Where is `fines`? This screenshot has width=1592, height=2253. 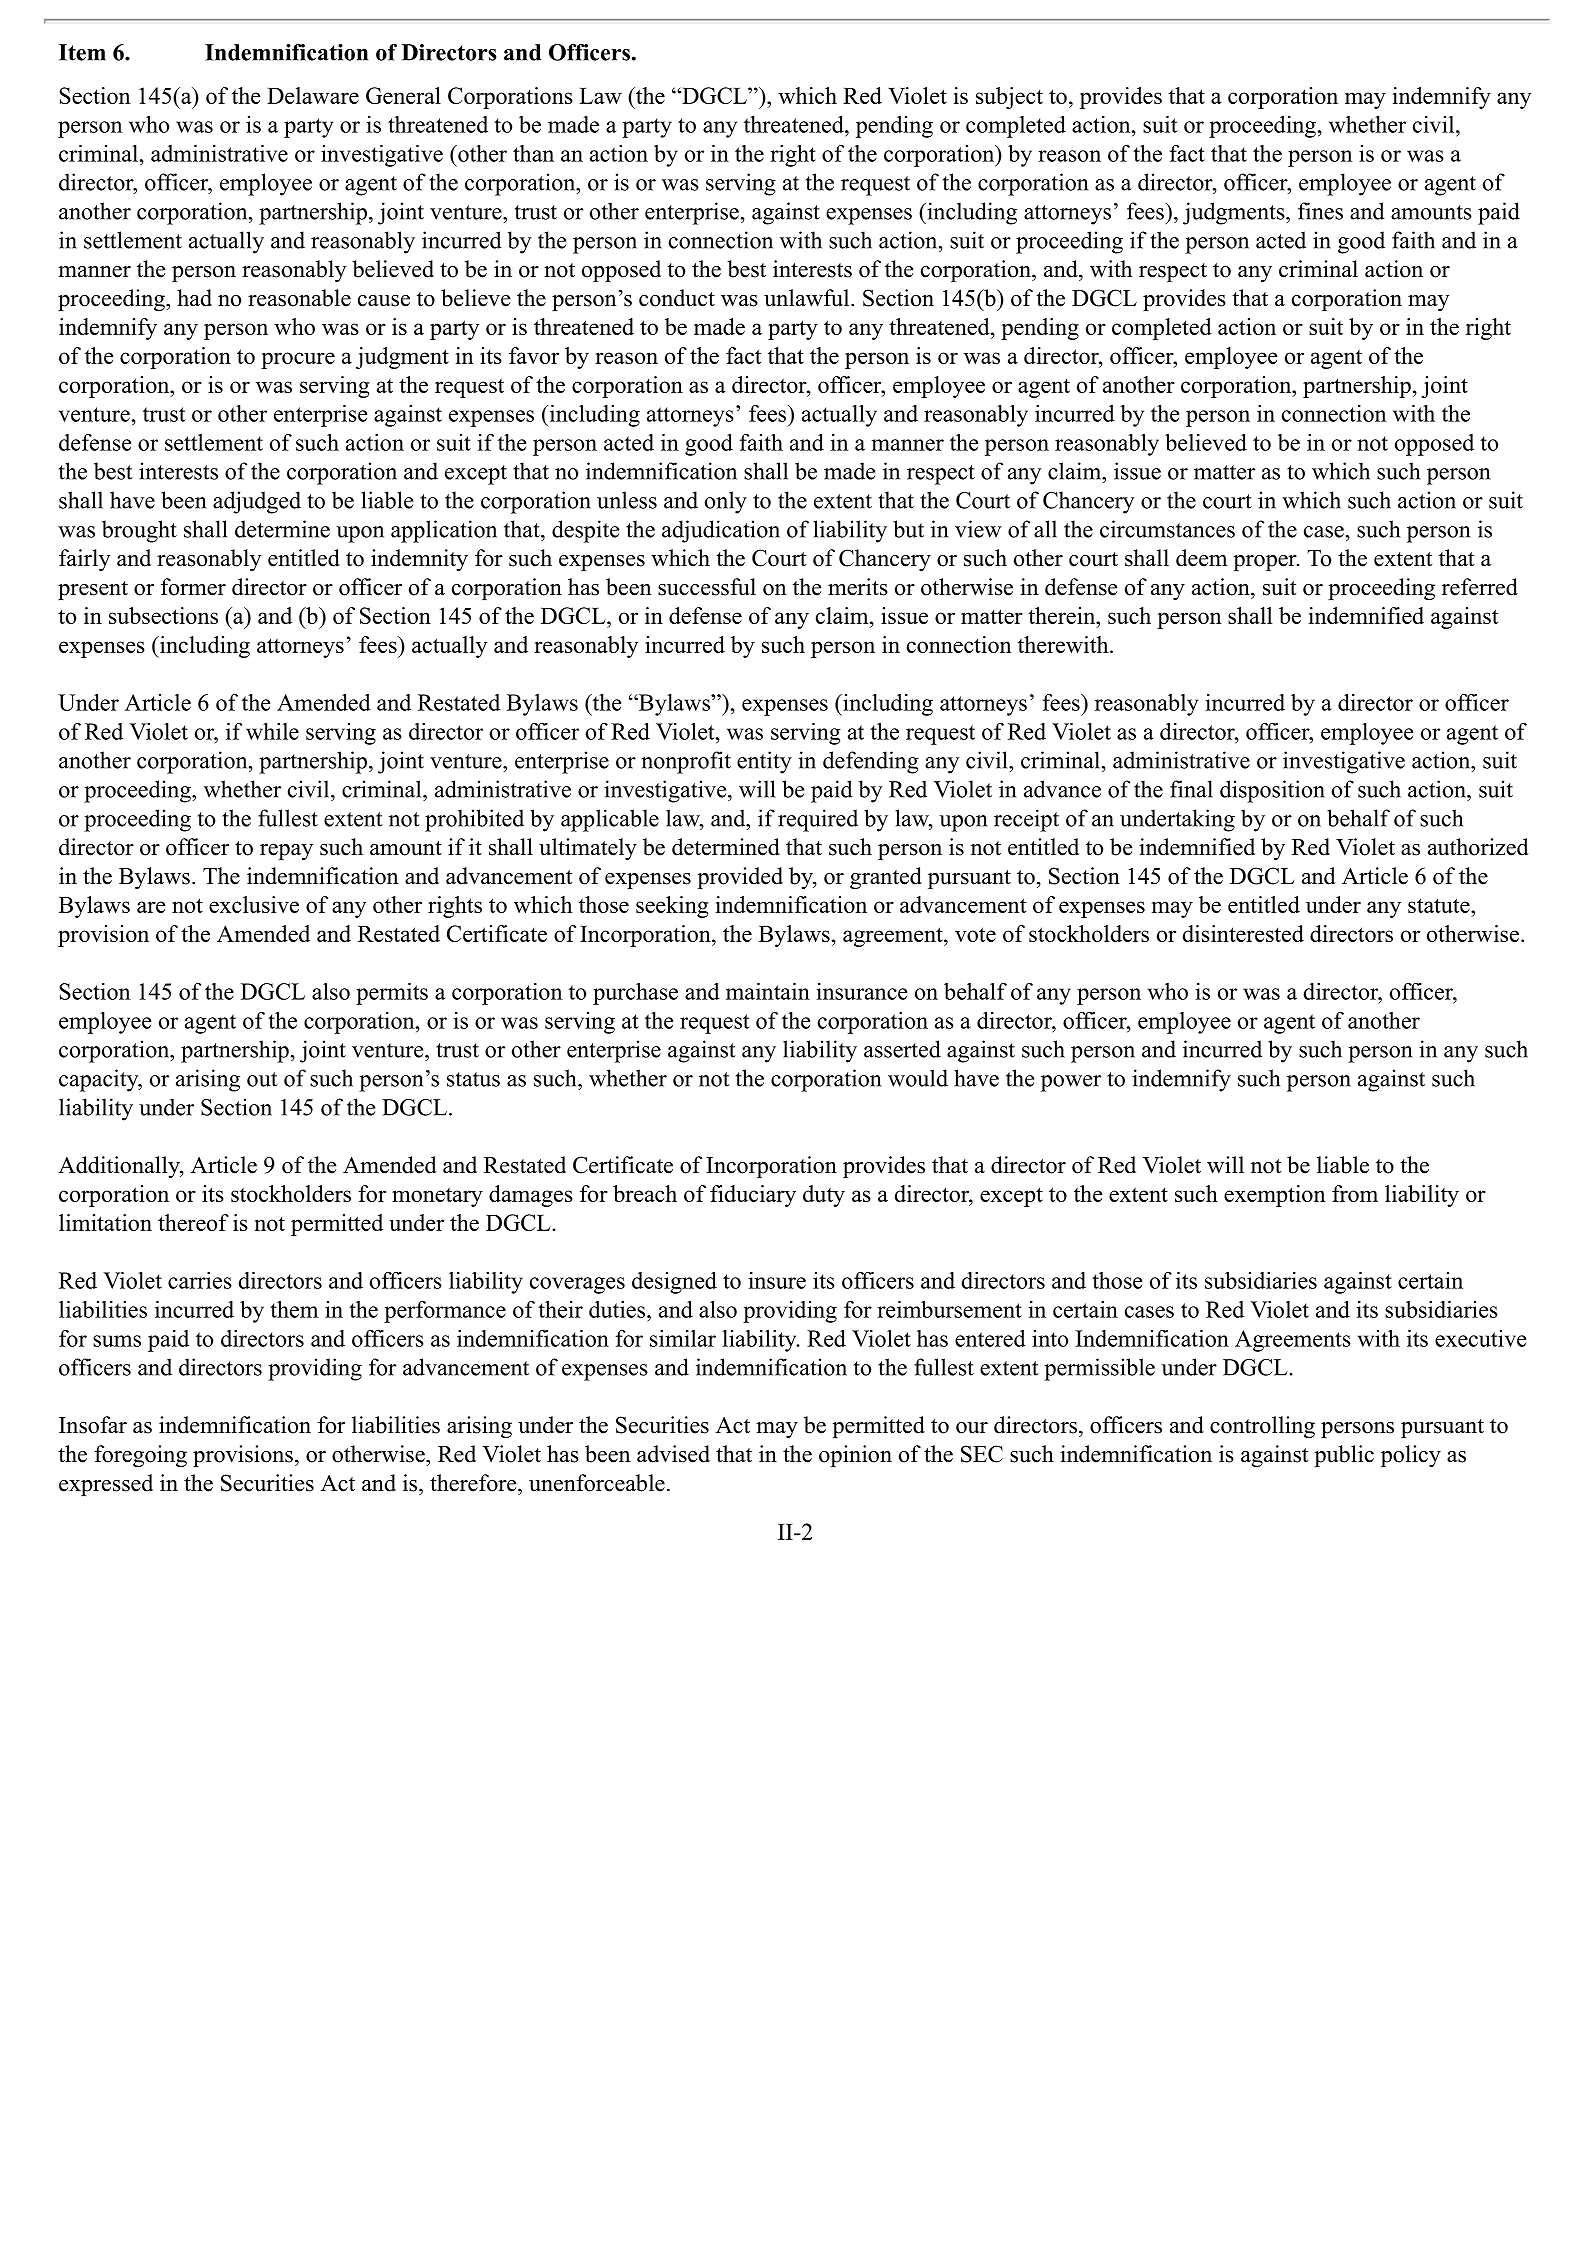
fines is located at coordinates (1320, 211).
